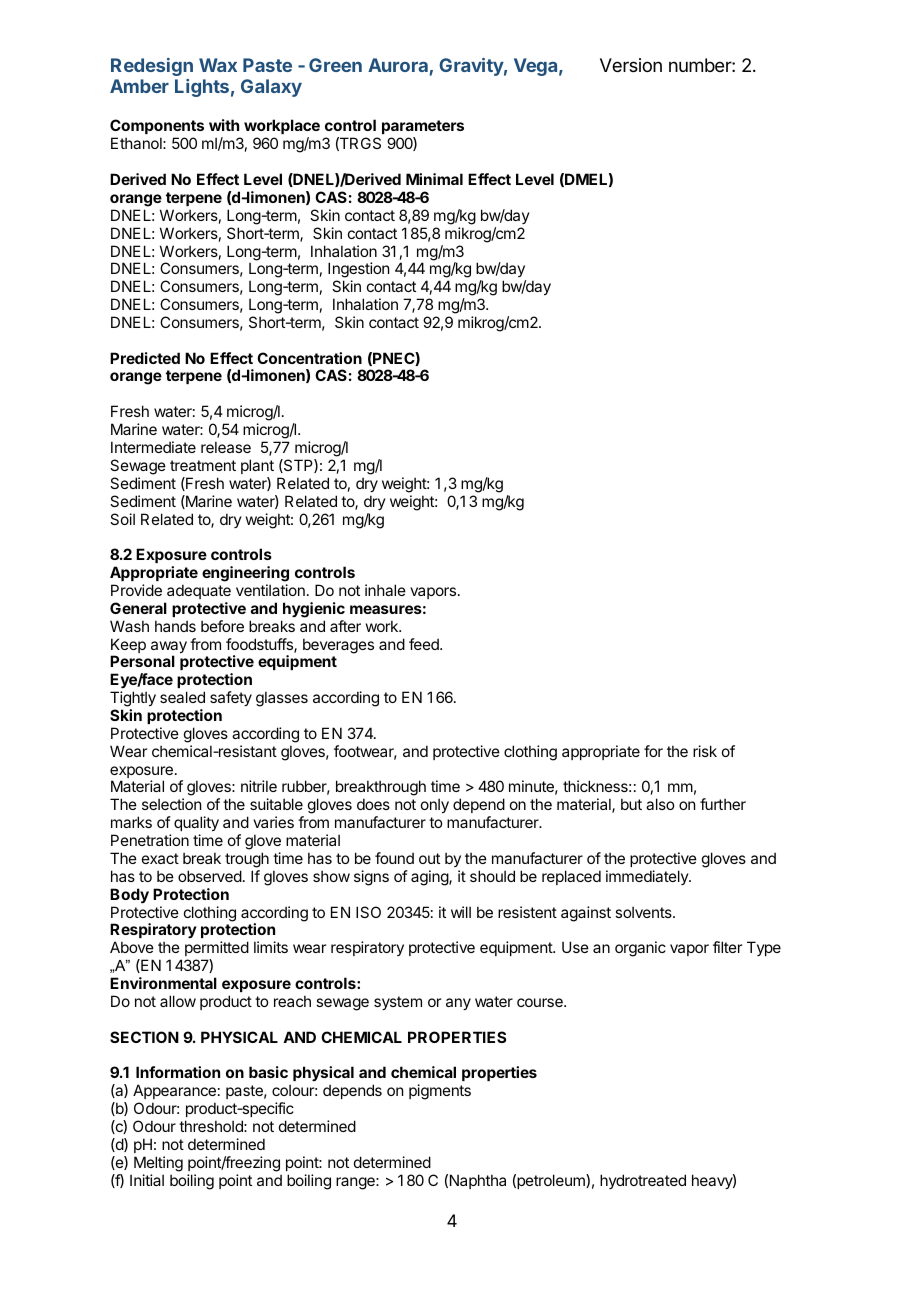 This document has width=924, height=1308. I want to click on feed, so click(425, 644).
